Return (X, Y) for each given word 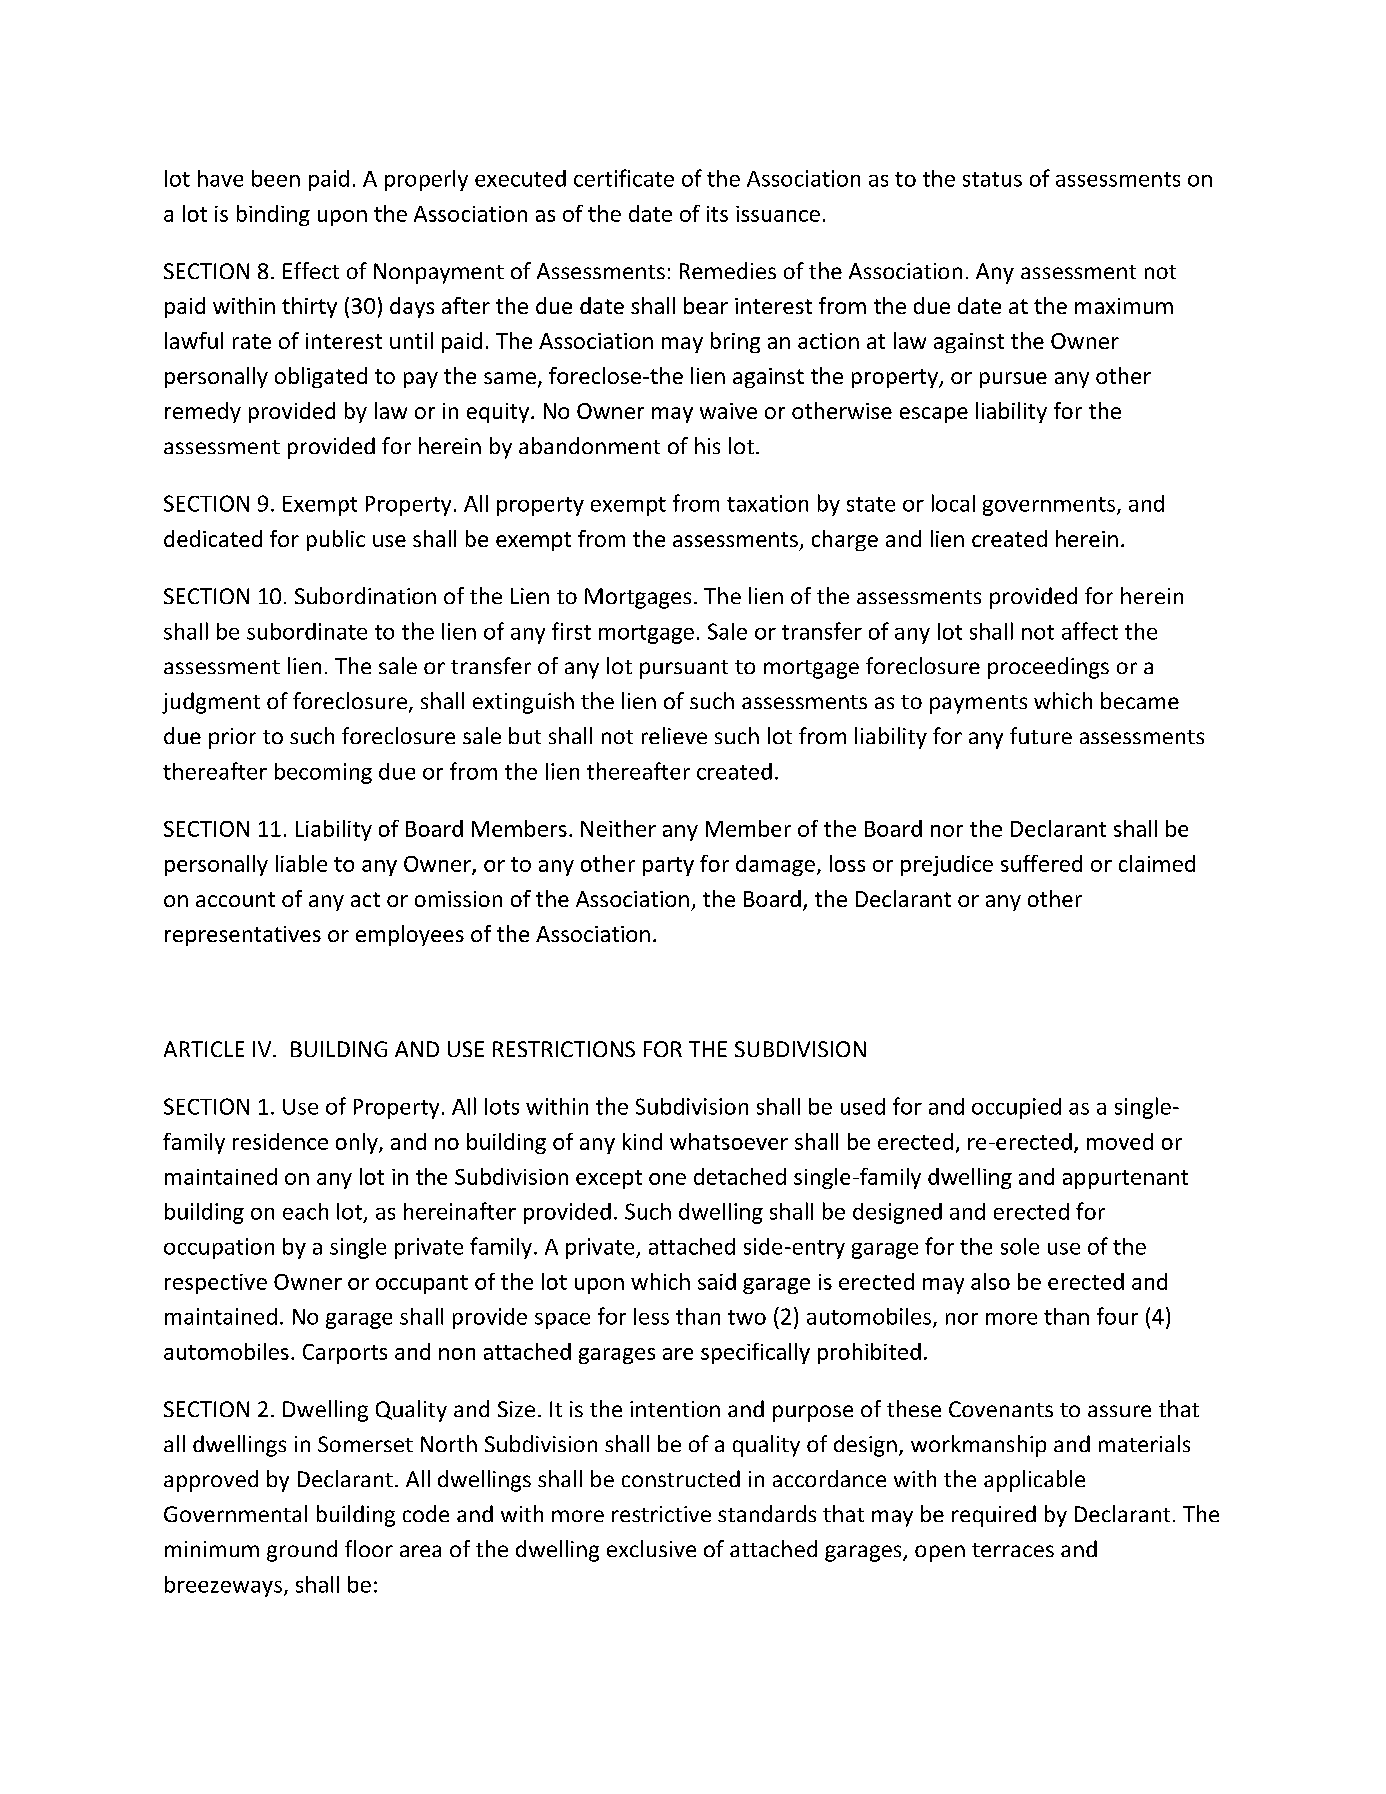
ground (302, 1551)
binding (273, 215)
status (992, 179)
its (717, 214)
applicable (1034, 1481)
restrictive (661, 1514)
